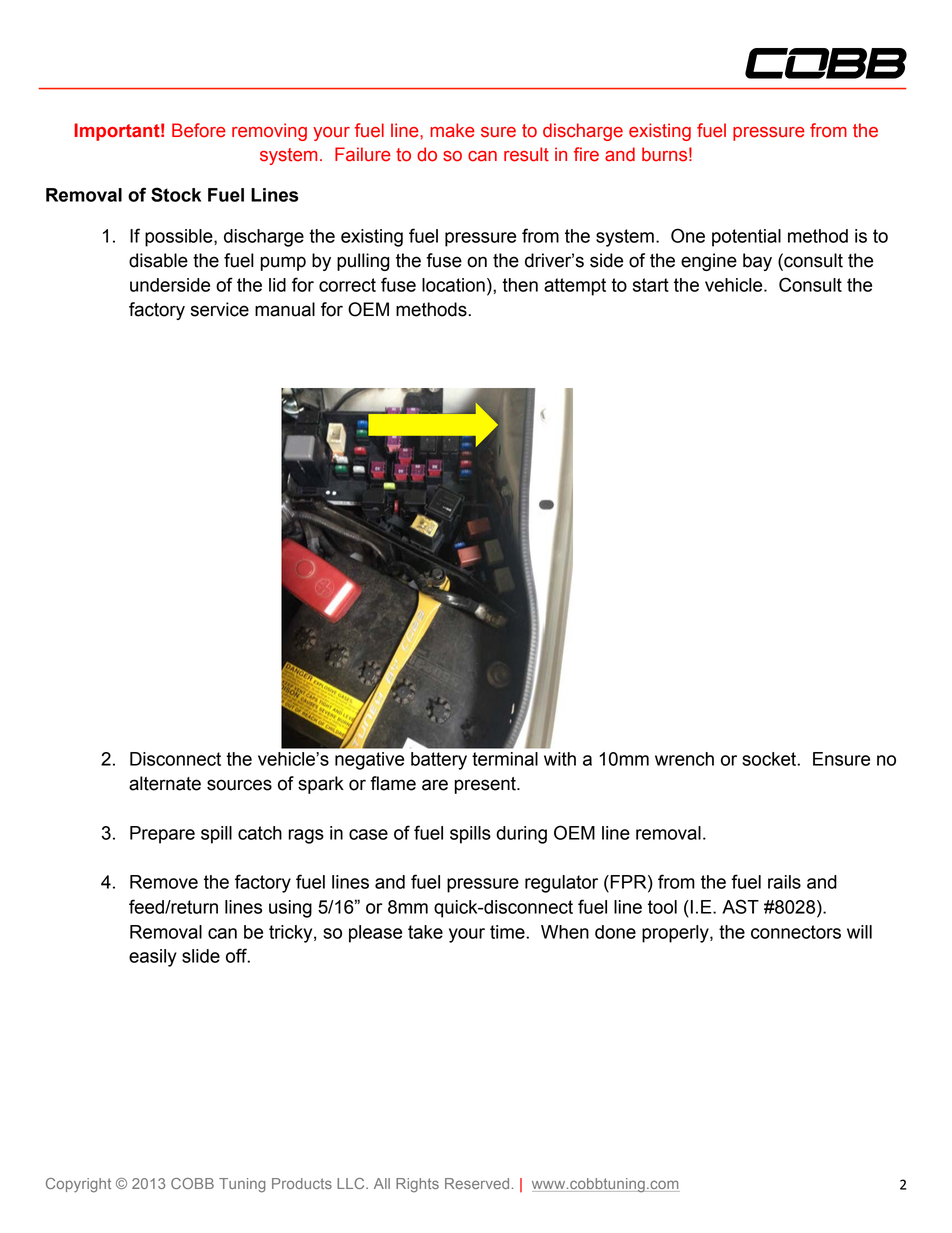 The width and height of the screenshot is (952, 1233). Describe the element at coordinates (746, 238) in the screenshot. I see `potential` at that location.
